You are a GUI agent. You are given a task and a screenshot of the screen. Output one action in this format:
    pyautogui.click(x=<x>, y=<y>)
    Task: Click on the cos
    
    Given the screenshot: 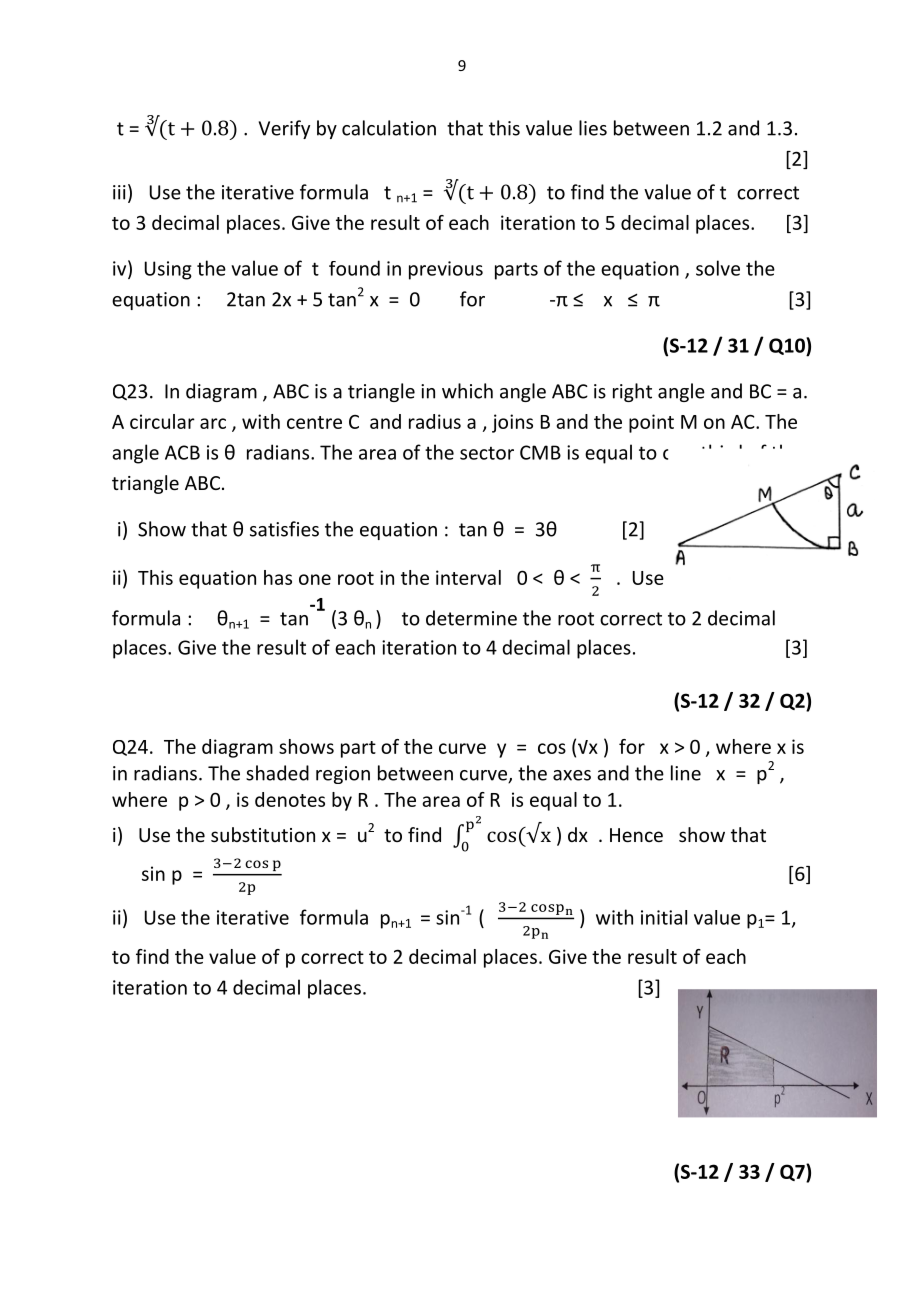 What is the action you would take?
    pyautogui.click(x=552, y=748)
